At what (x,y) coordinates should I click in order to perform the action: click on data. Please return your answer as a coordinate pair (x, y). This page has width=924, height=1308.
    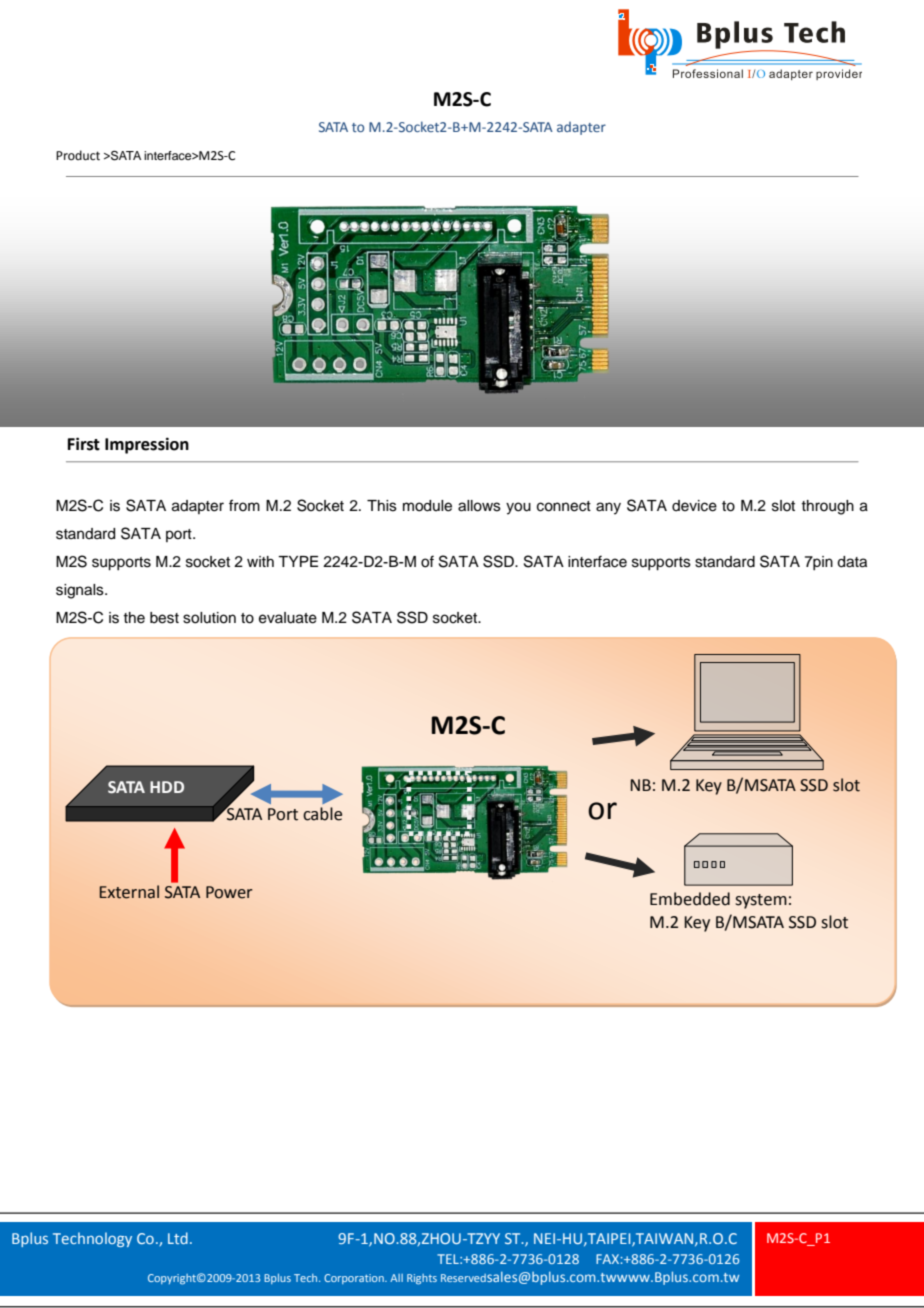
    Looking at the image, I should click on (852, 562).
